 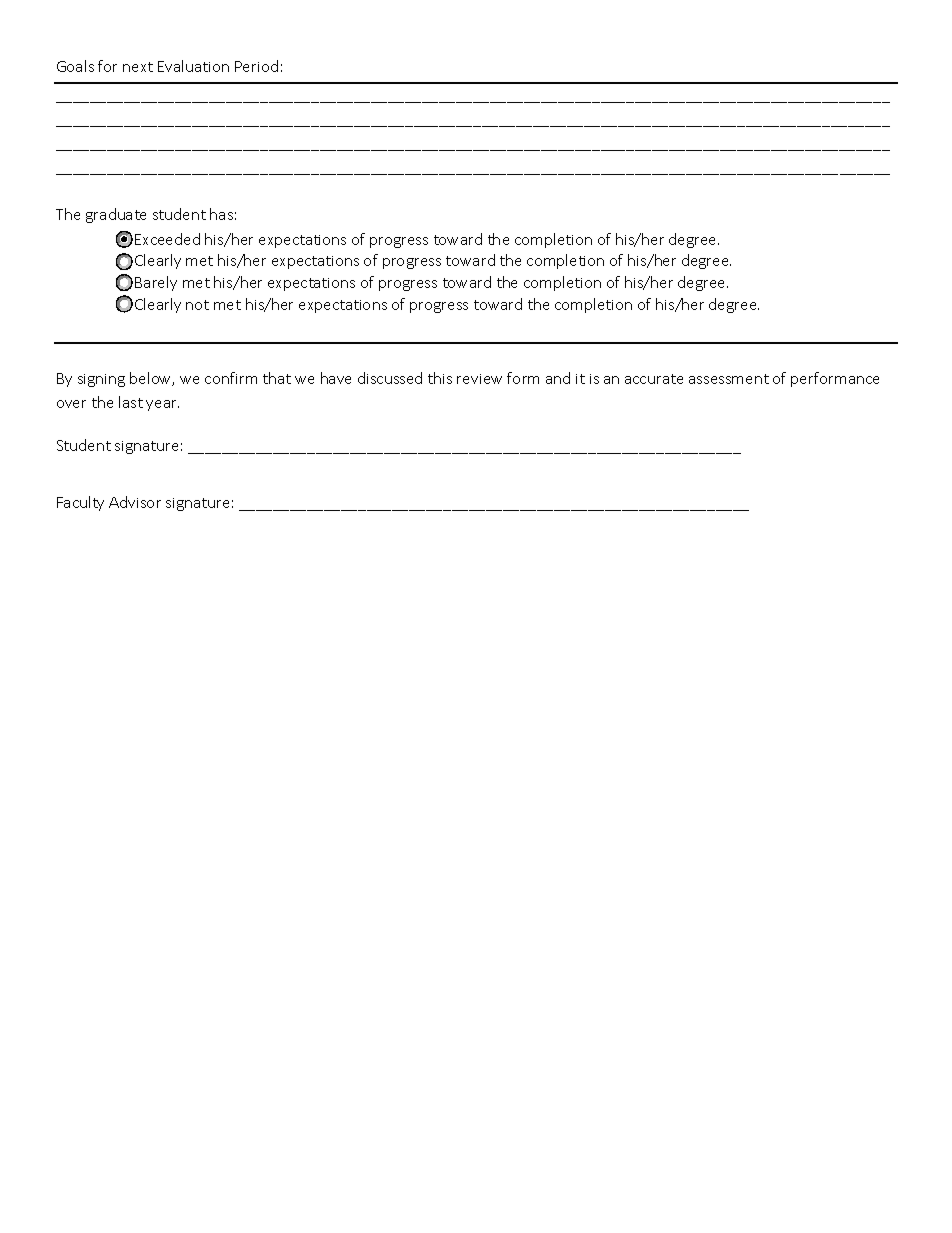 What do you see at coordinates (256, 66) in the document?
I see `Period` at bounding box center [256, 66].
